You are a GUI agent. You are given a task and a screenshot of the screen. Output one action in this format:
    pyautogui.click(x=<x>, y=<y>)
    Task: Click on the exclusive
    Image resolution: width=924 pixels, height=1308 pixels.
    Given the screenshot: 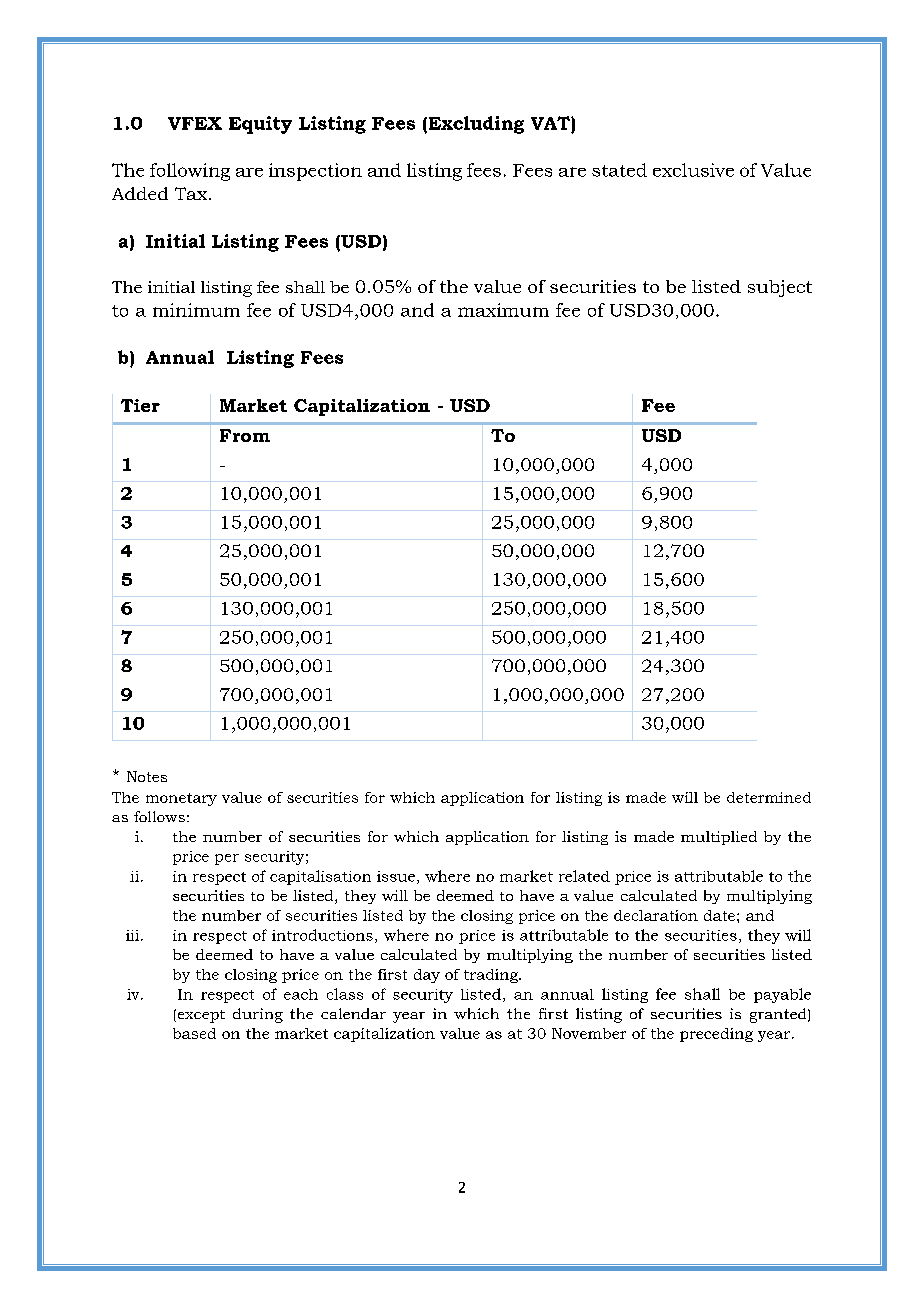 What is the action you would take?
    pyautogui.click(x=693, y=170)
